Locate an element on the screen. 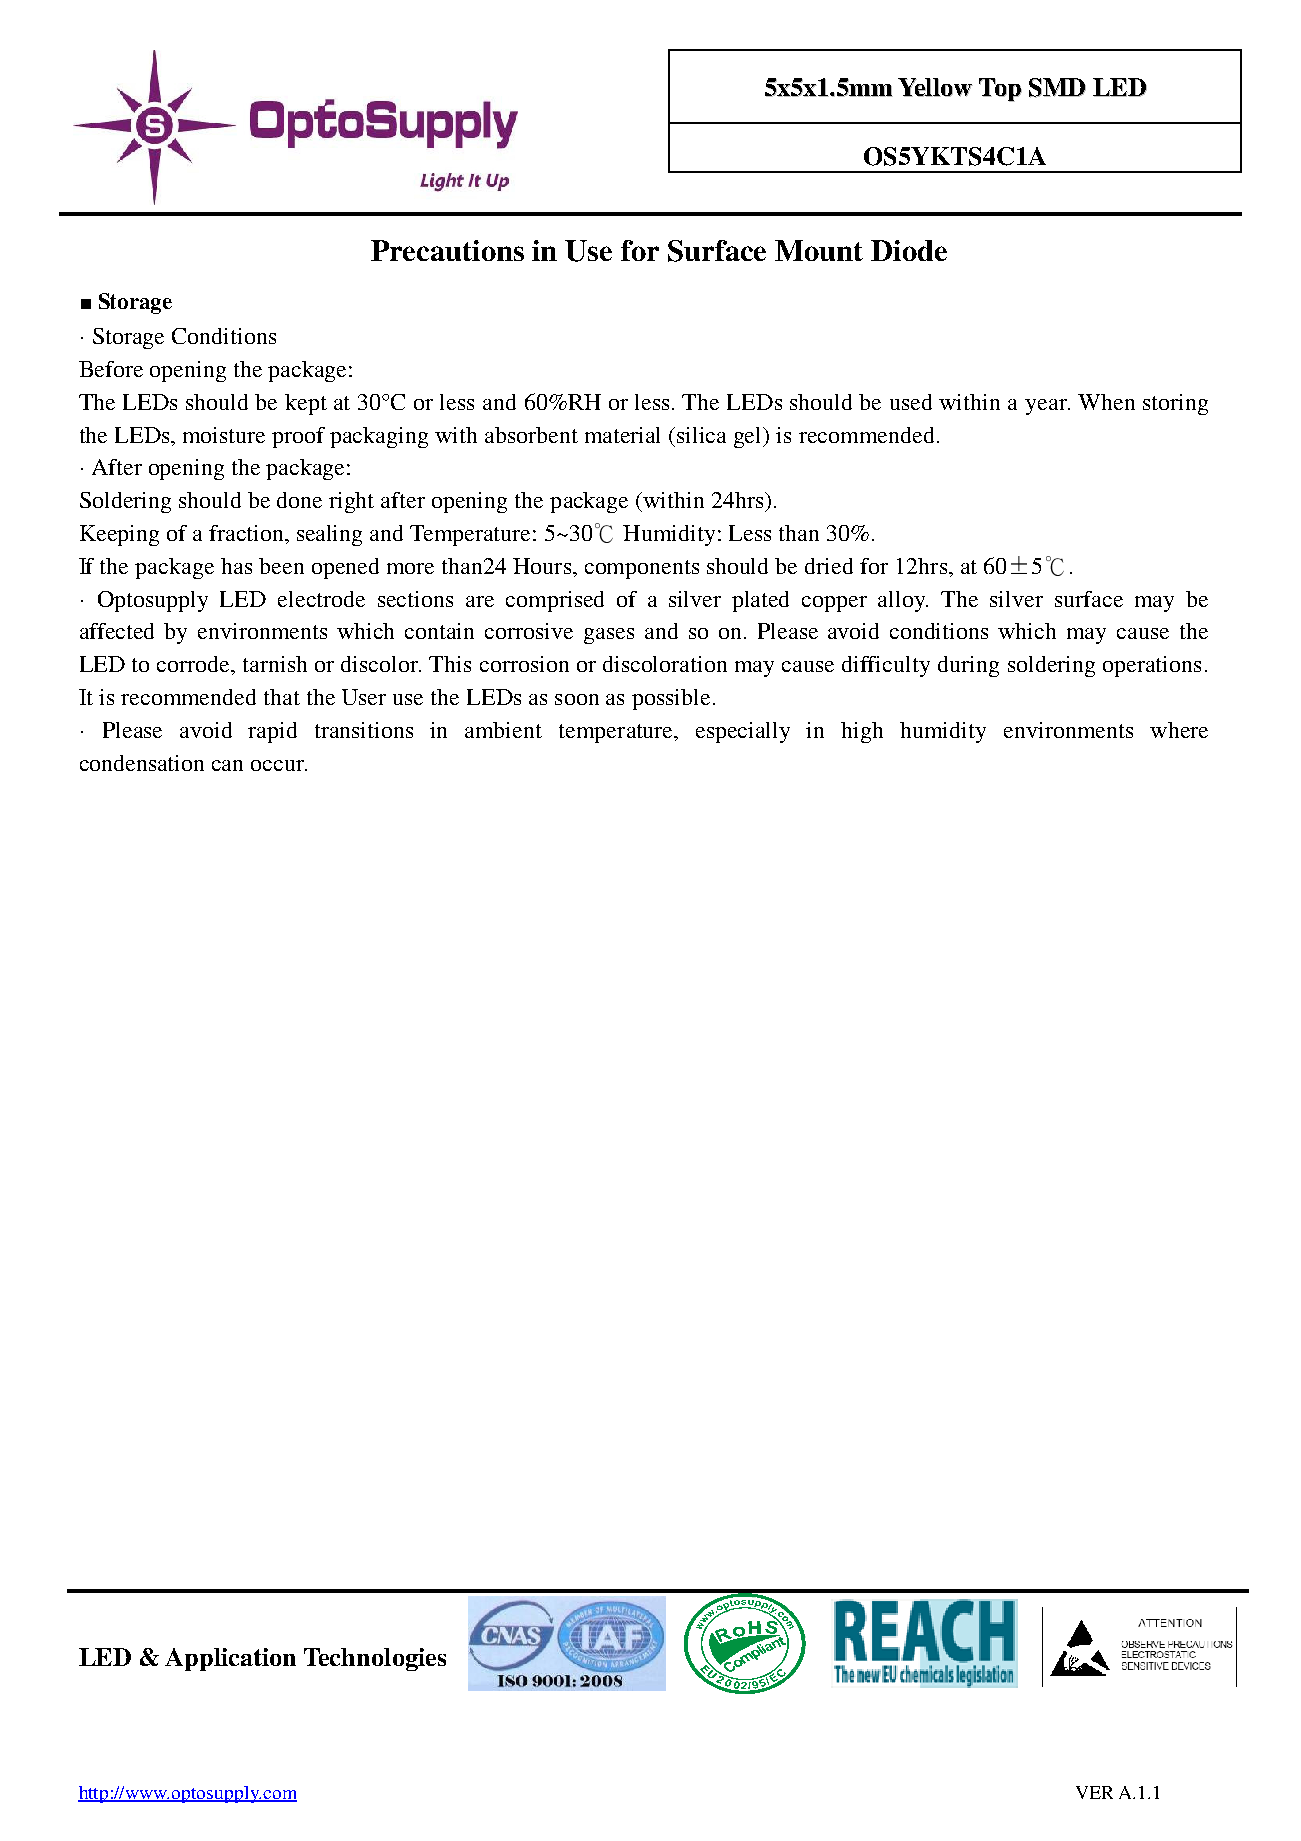 This screenshot has width=1301, height=1841. Technologies is located at coordinates (375, 1659).
